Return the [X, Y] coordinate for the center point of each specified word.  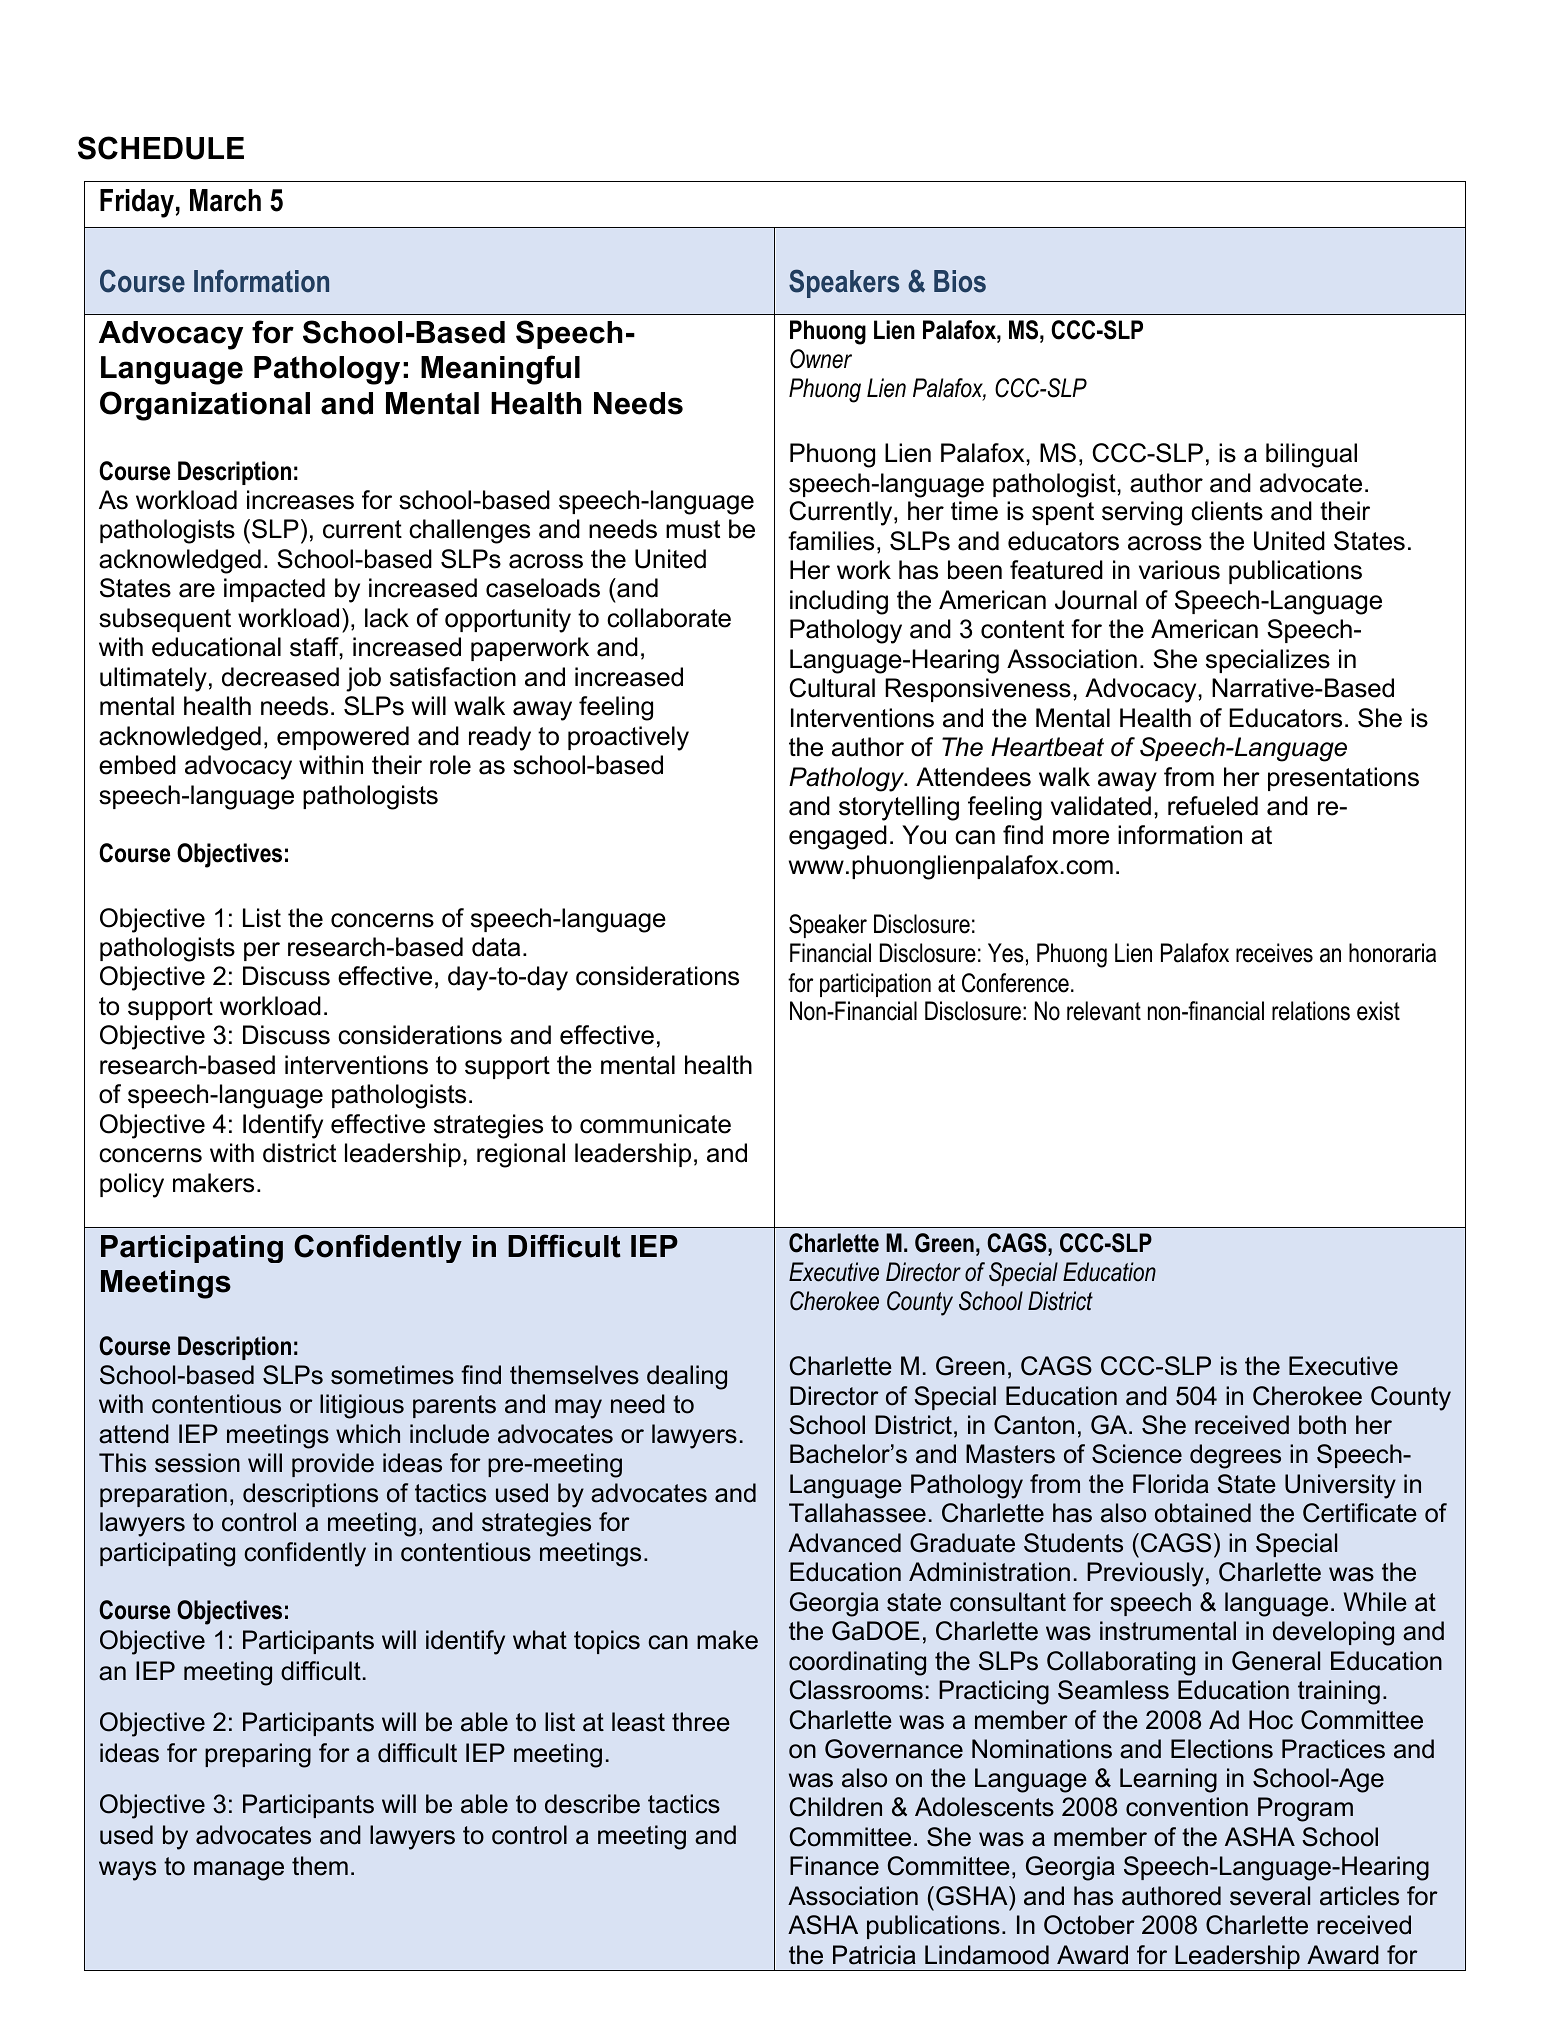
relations [1311, 1011]
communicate [655, 1124]
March [225, 200]
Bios [960, 281]
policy [132, 1185]
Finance [834, 1866]
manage [239, 1871]
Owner [821, 359]
